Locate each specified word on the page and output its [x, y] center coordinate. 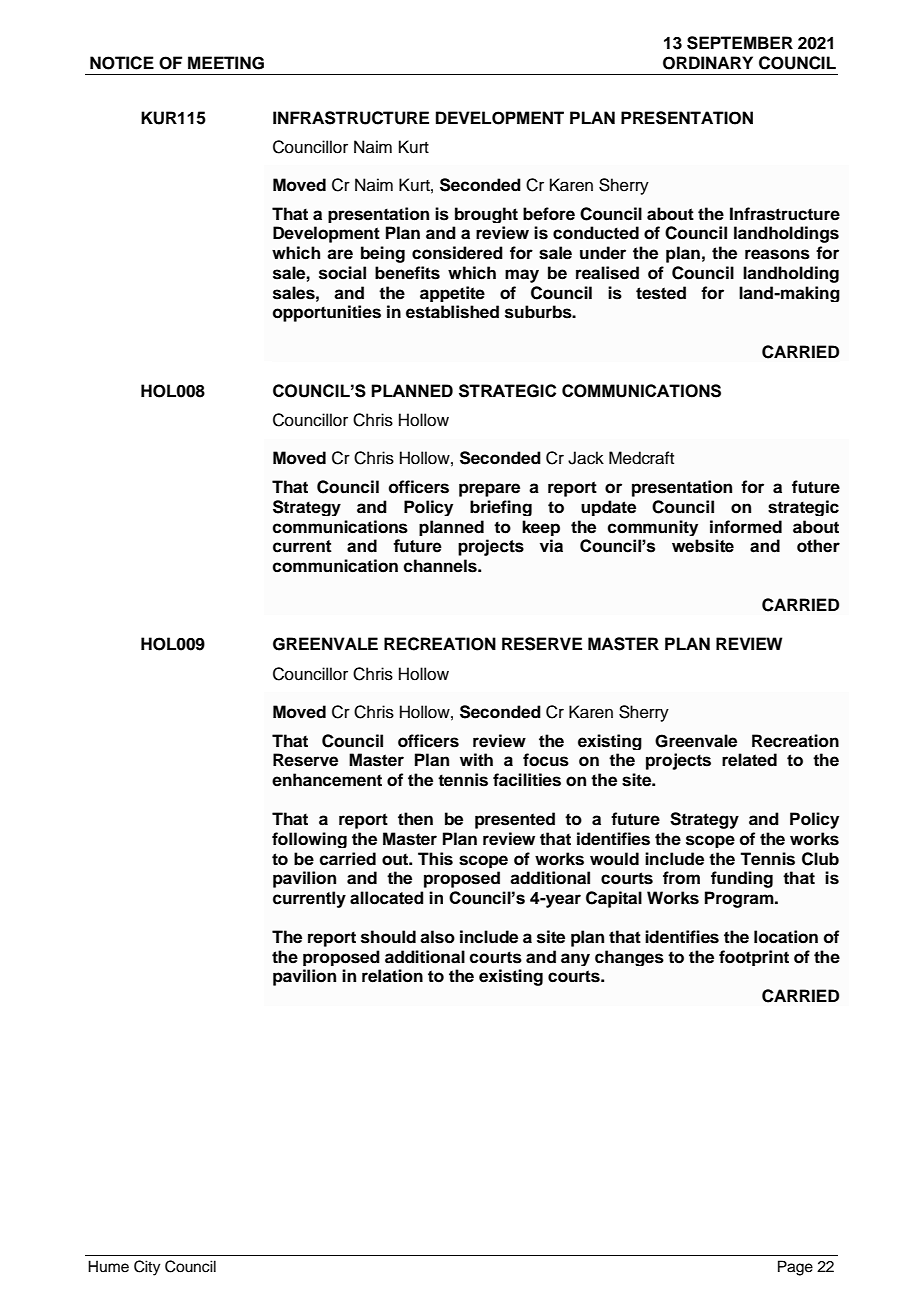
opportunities [327, 313]
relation [392, 976]
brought [486, 215]
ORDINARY [708, 63]
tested [661, 293]
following [309, 840]
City [147, 1268]
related [749, 760]
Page [795, 1268]
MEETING [226, 63]
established [452, 312]
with [476, 759]
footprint [754, 958]
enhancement [327, 780]
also [437, 937]
